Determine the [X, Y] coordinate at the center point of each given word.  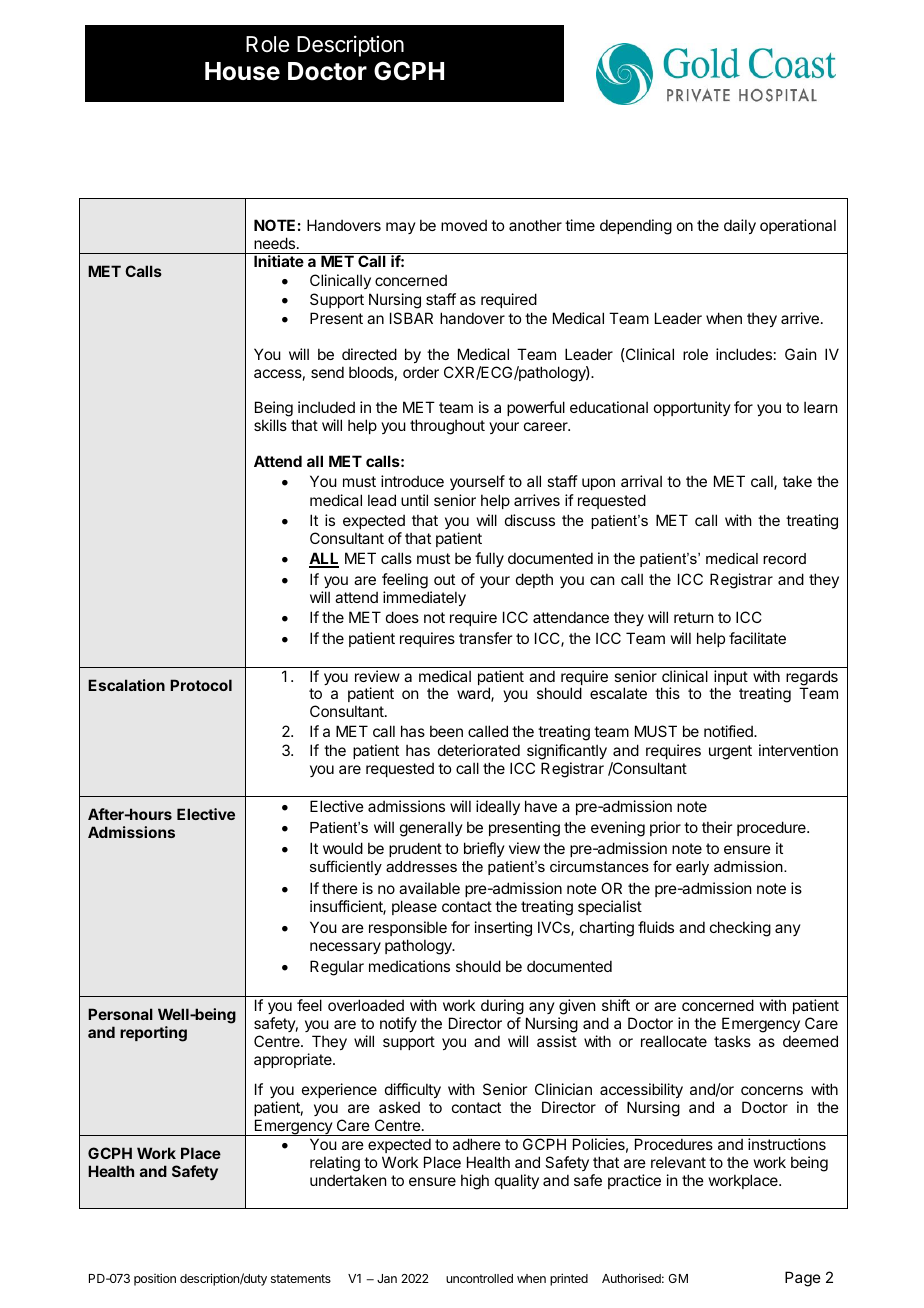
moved [464, 225]
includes [744, 354]
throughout [447, 427]
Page [803, 1279]
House [242, 71]
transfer [485, 638]
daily [740, 226]
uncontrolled [479, 1278]
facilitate [757, 638]
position [155, 1279]
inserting [503, 929]
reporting [153, 1034]
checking [740, 929]
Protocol [201, 685]
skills [270, 425]
